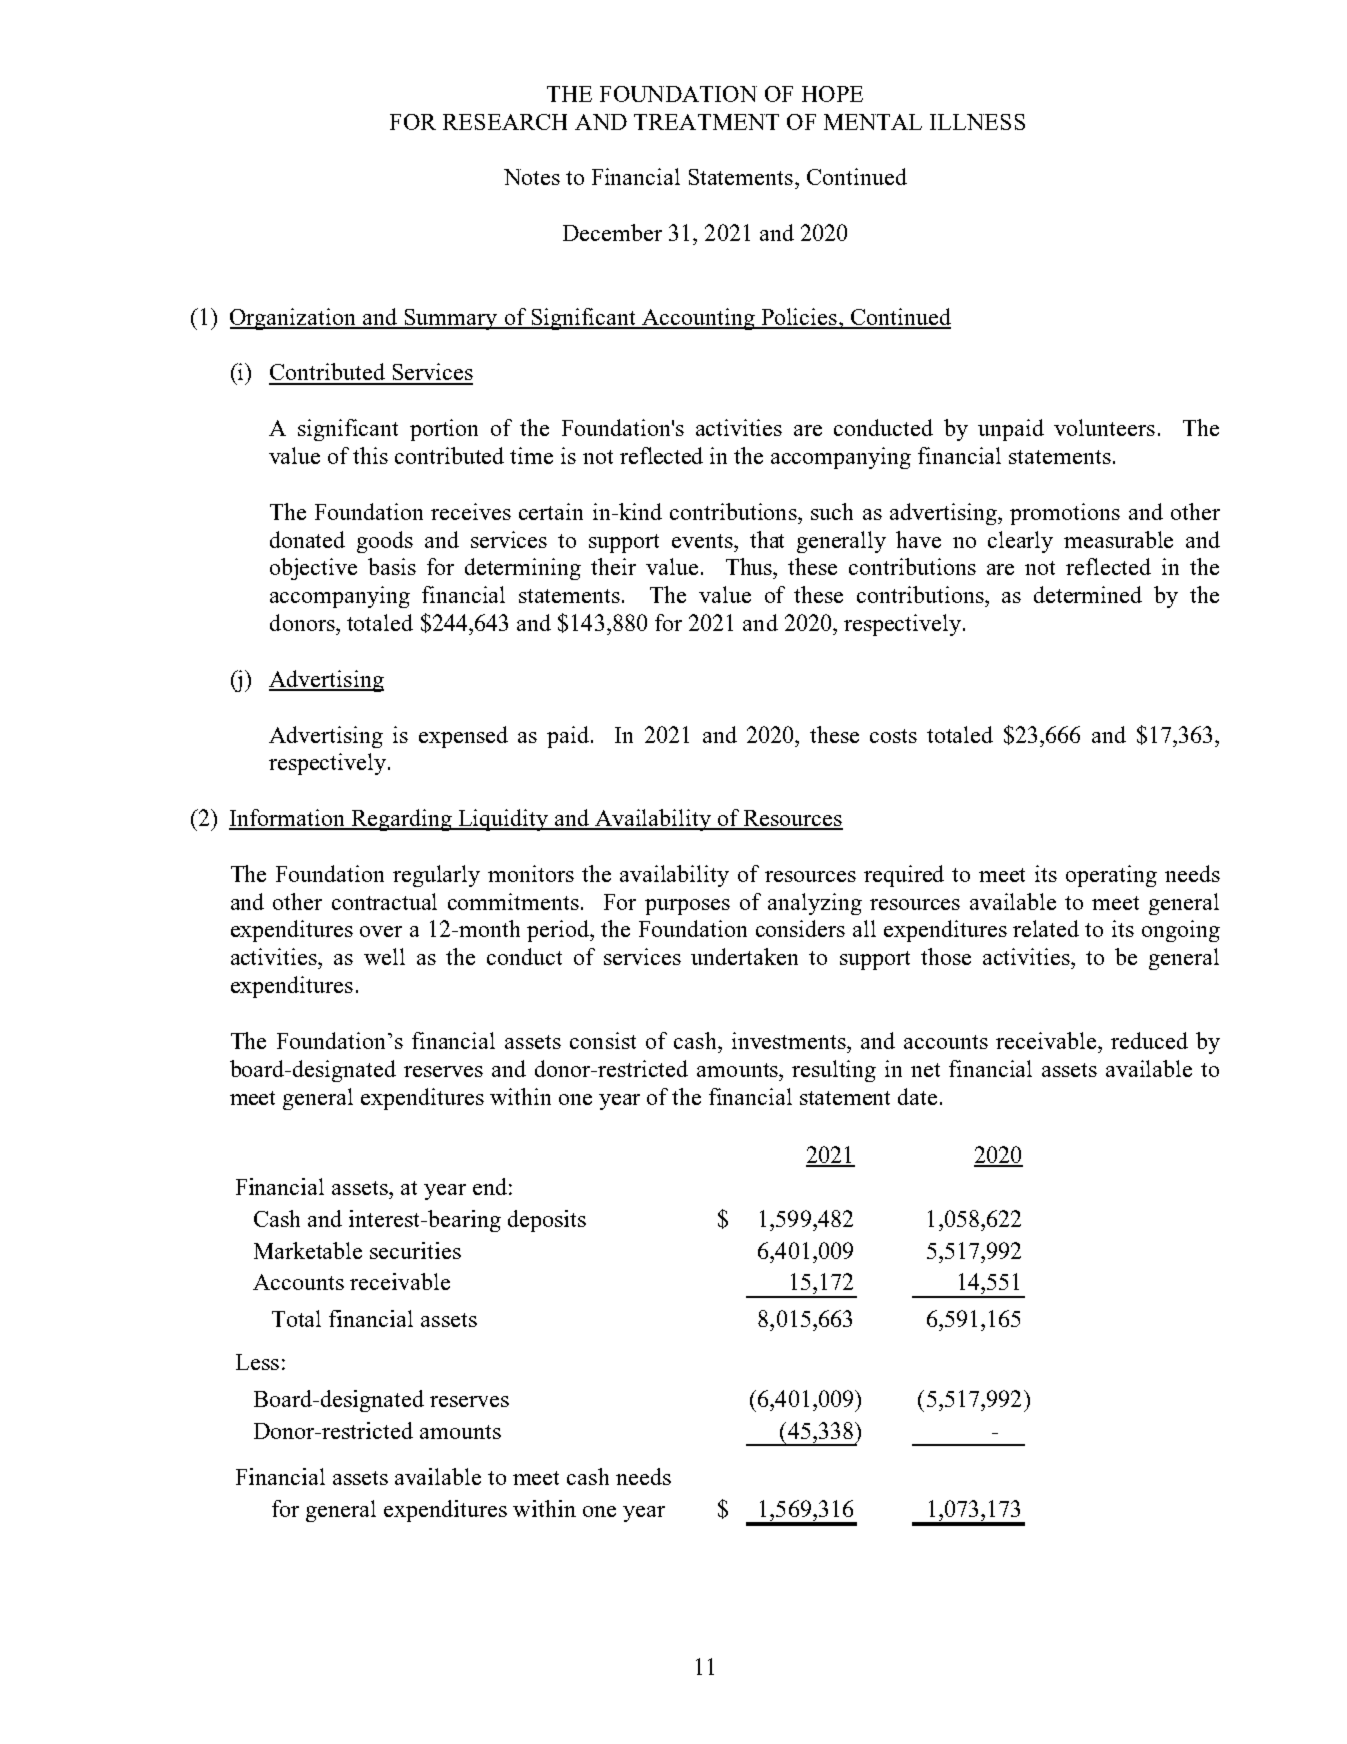 The image size is (1347, 1744). What do you see at coordinates (505, 122) in the screenshot?
I see `RESEARCH` at bounding box center [505, 122].
